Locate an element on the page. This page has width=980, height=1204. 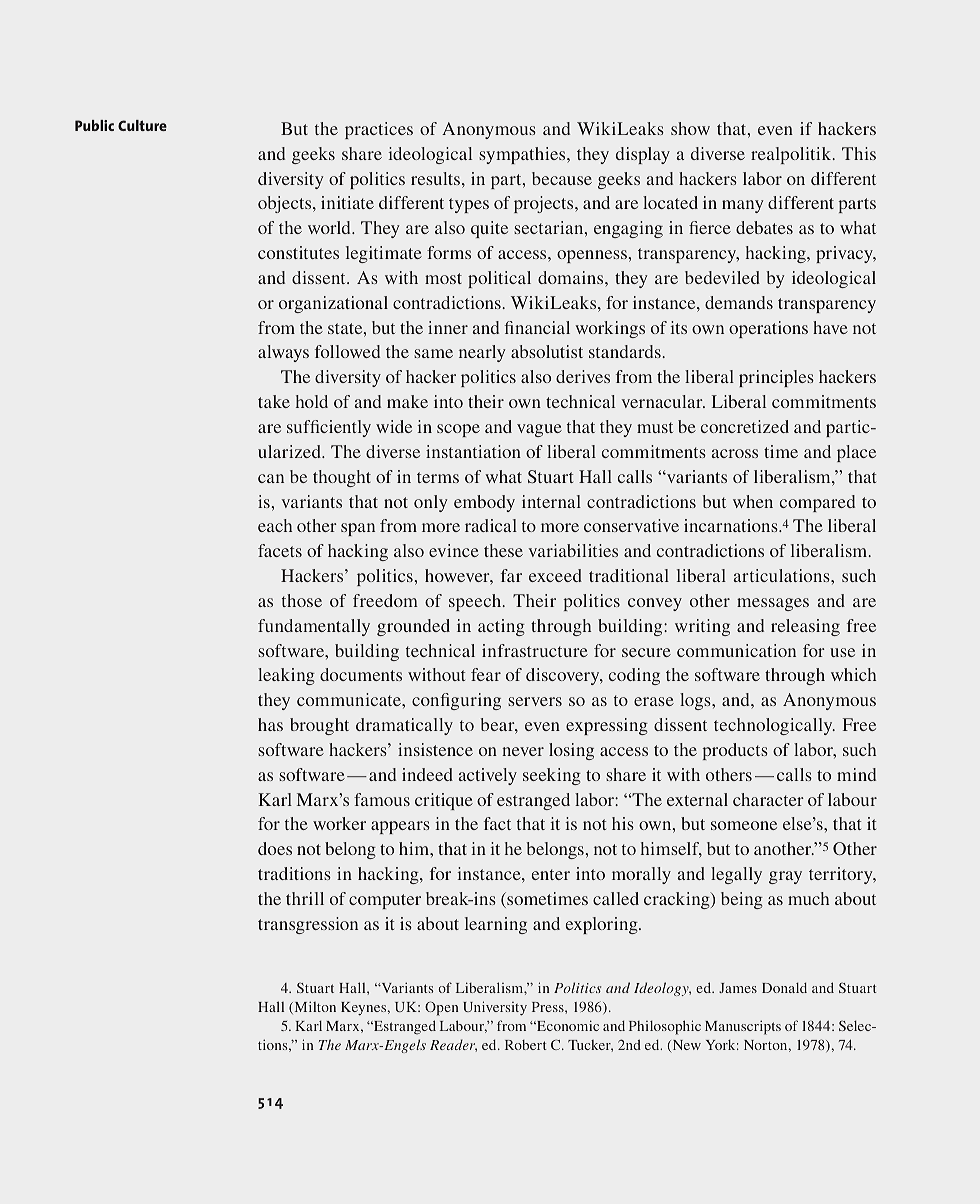
University is located at coordinates (495, 1008).
